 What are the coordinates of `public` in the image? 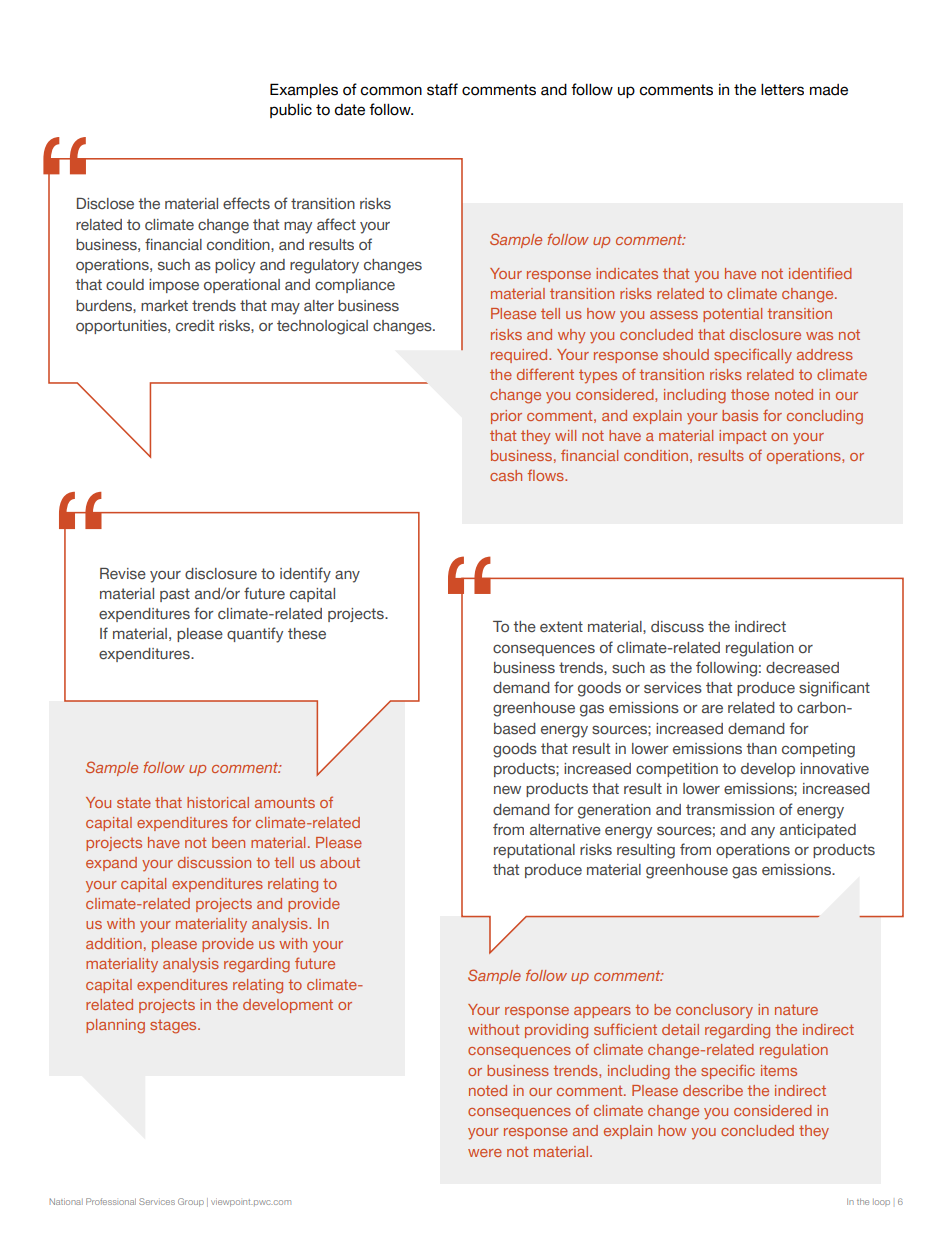 It's located at (291, 111).
